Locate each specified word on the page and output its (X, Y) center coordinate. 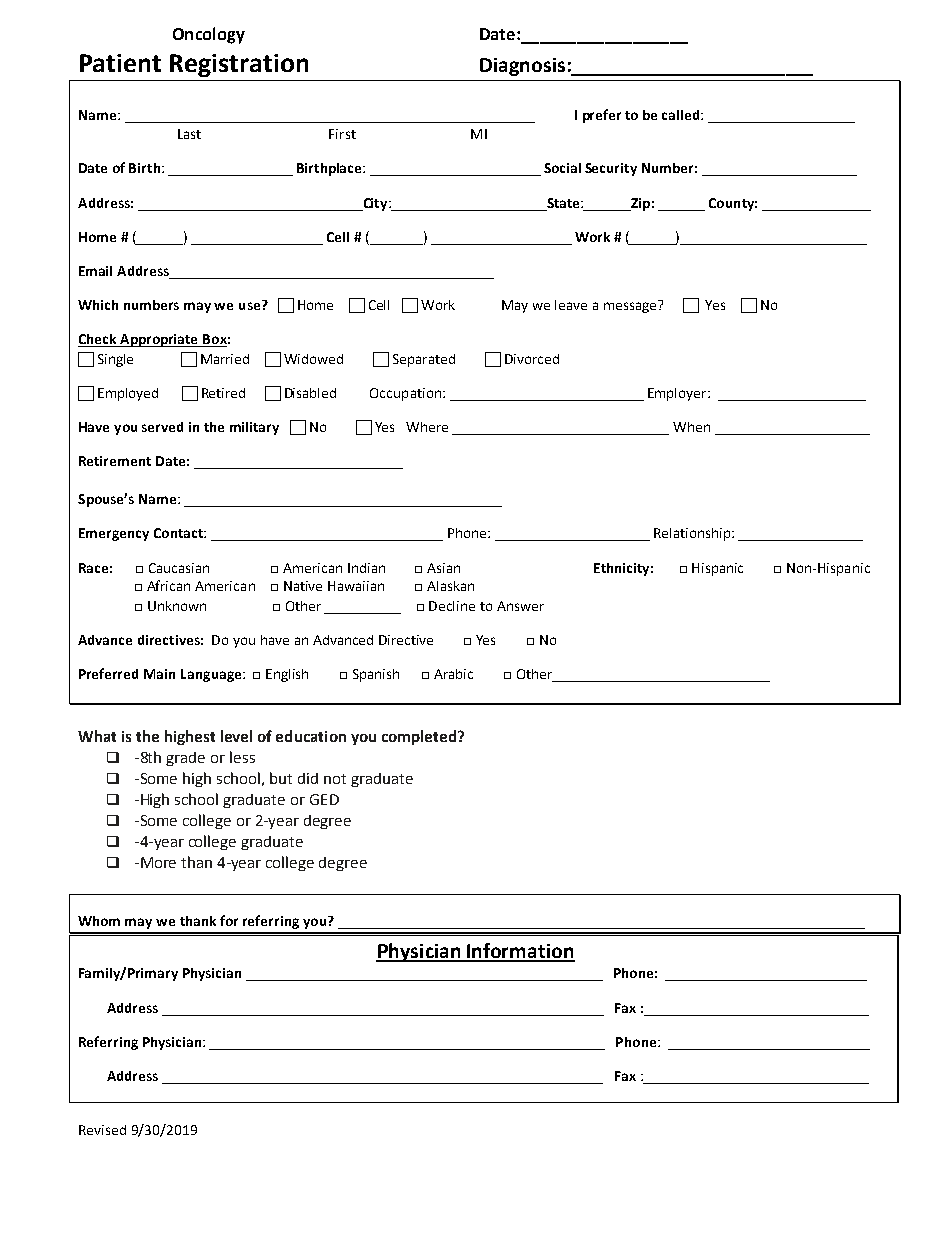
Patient (120, 63)
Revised (102, 1130)
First (342, 134)
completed (420, 737)
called (680, 115)
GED (324, 799)
